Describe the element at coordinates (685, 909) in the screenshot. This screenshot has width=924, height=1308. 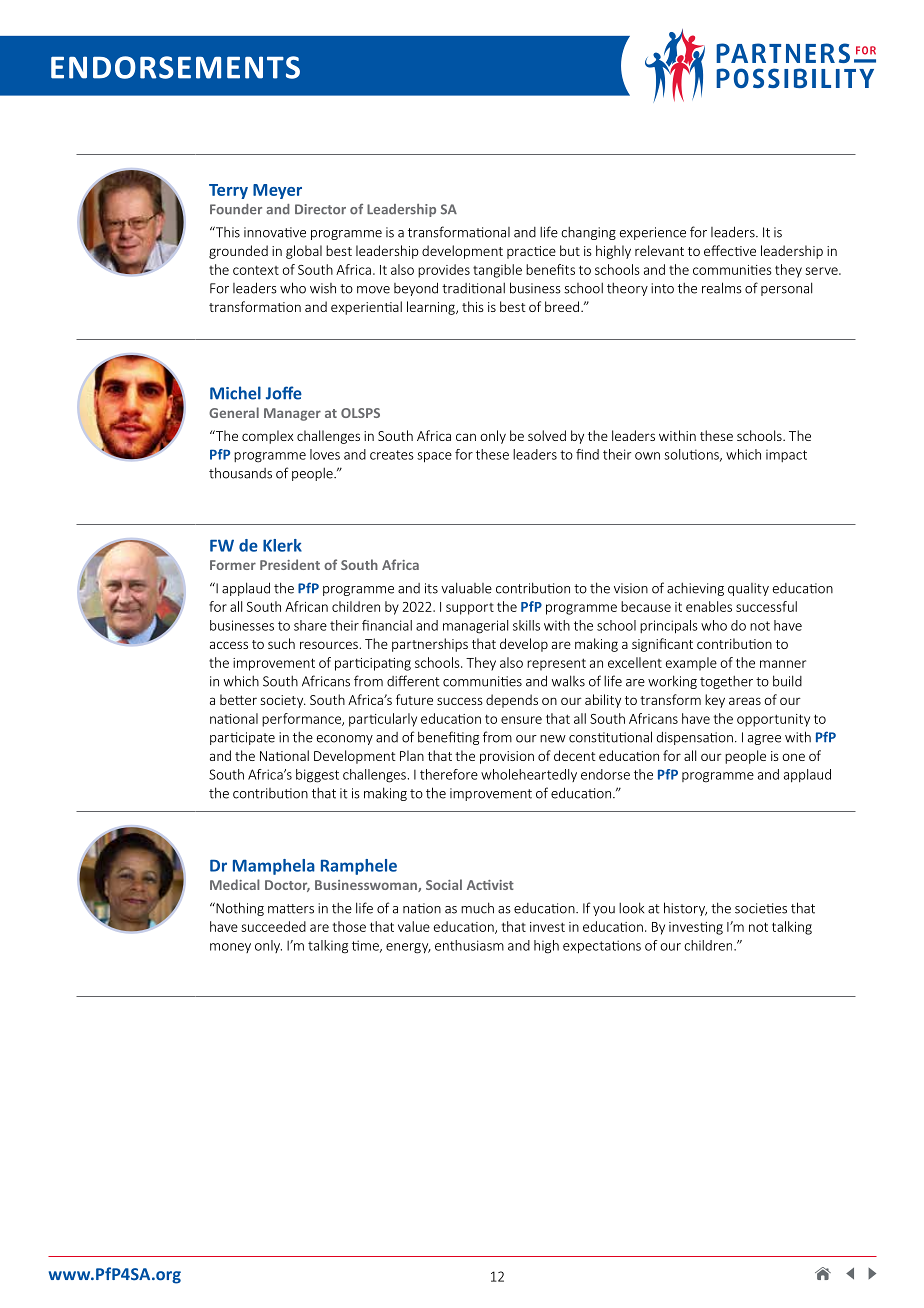
I see `history` at that location.
